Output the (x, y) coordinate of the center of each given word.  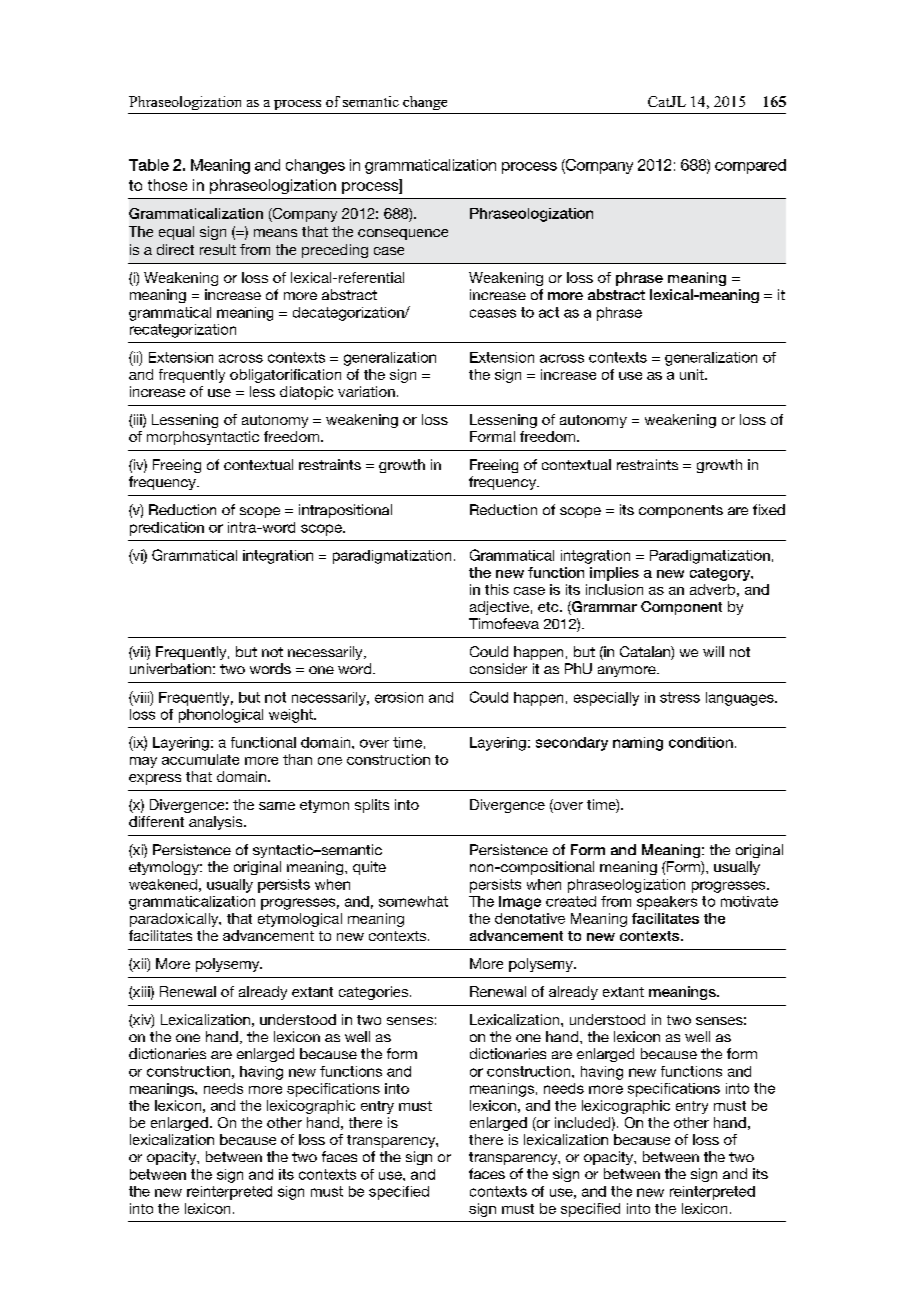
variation (366, 391)
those (167, 185)
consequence (403, 234)
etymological (300, 920)
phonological (221, 716)
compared (750, 166)
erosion (399, 697)
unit (693, 374)
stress (680, 697)
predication (167, 529)
